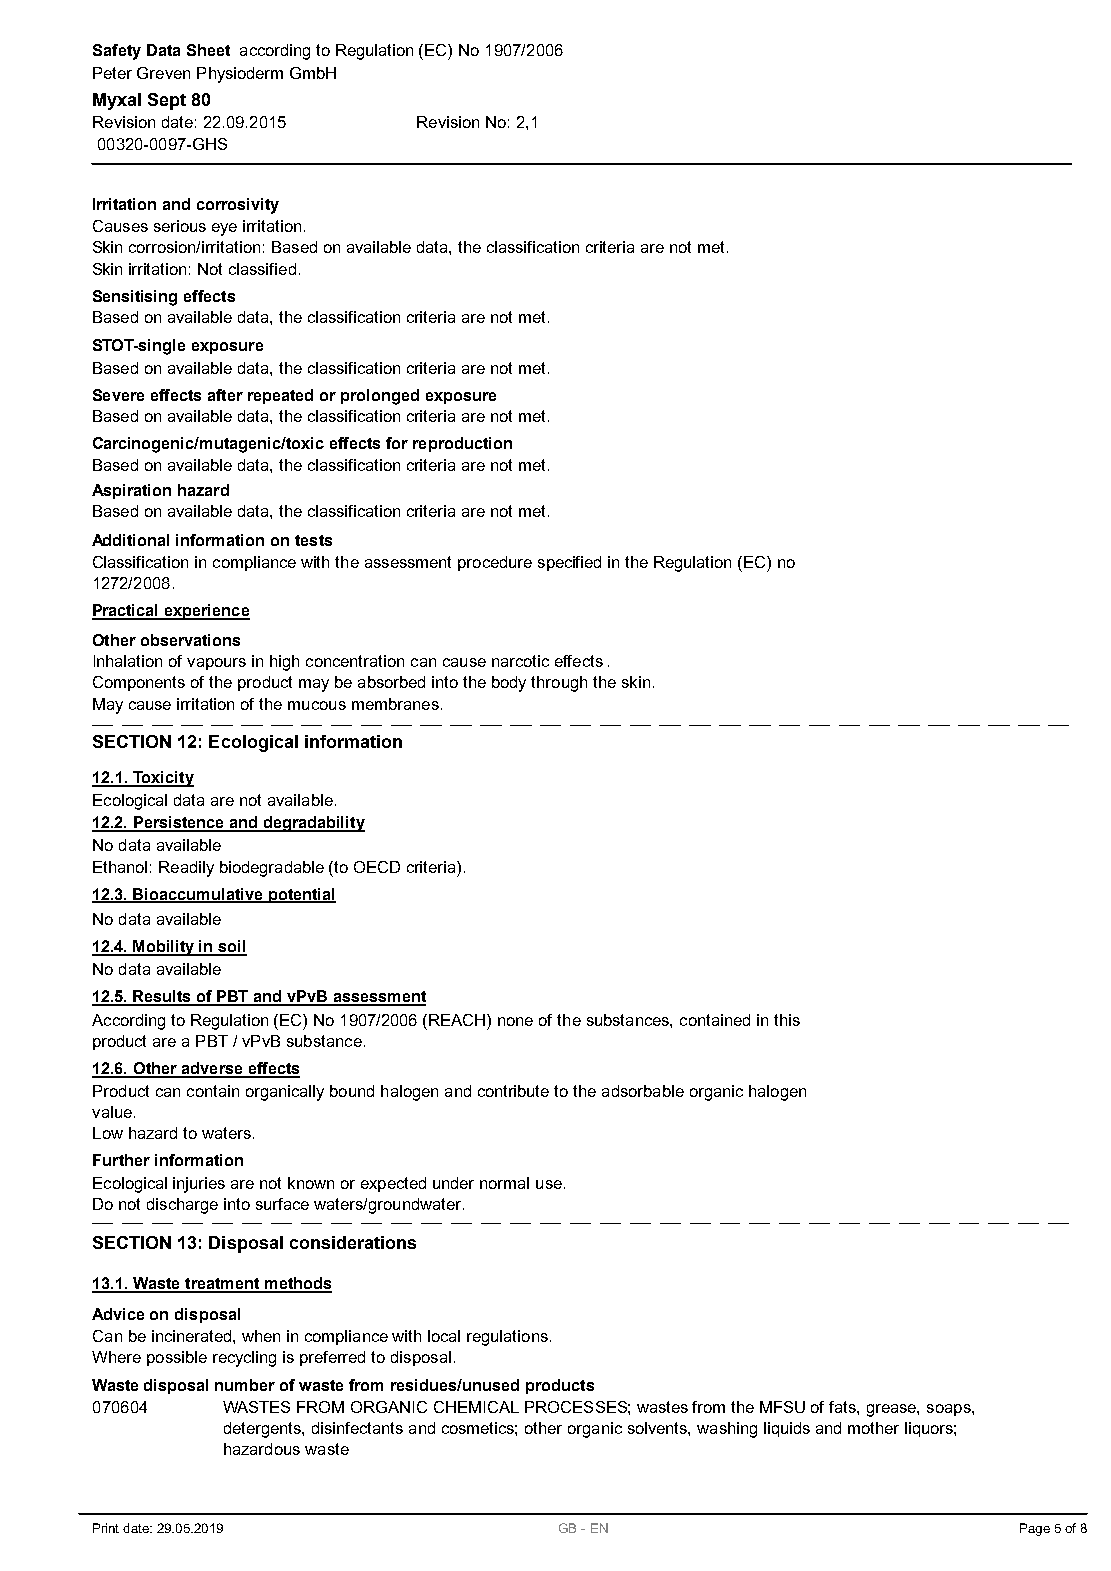  Describe the element at coordinates (559, 684) in the screenshot. I see `through` at that location.
